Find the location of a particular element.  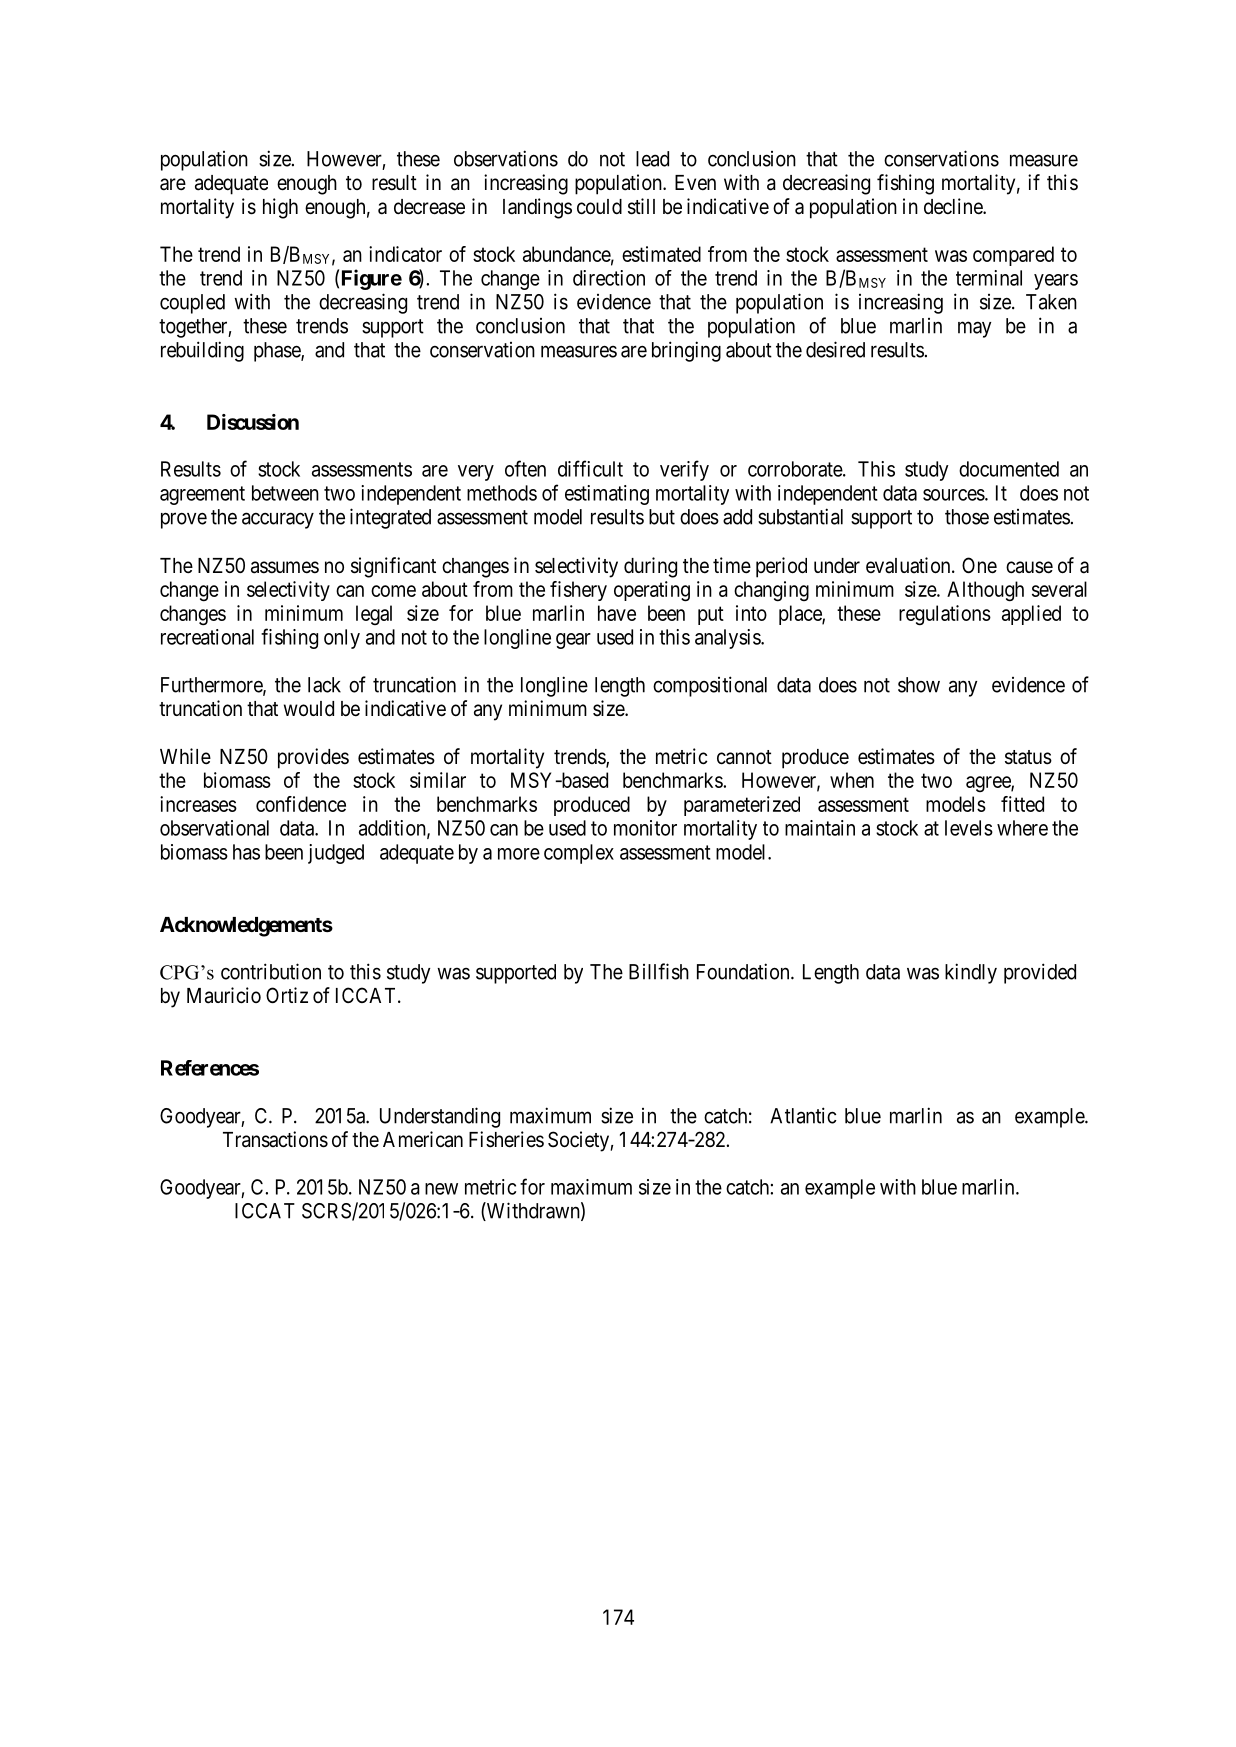

those is located at coordinates (967, 517).
